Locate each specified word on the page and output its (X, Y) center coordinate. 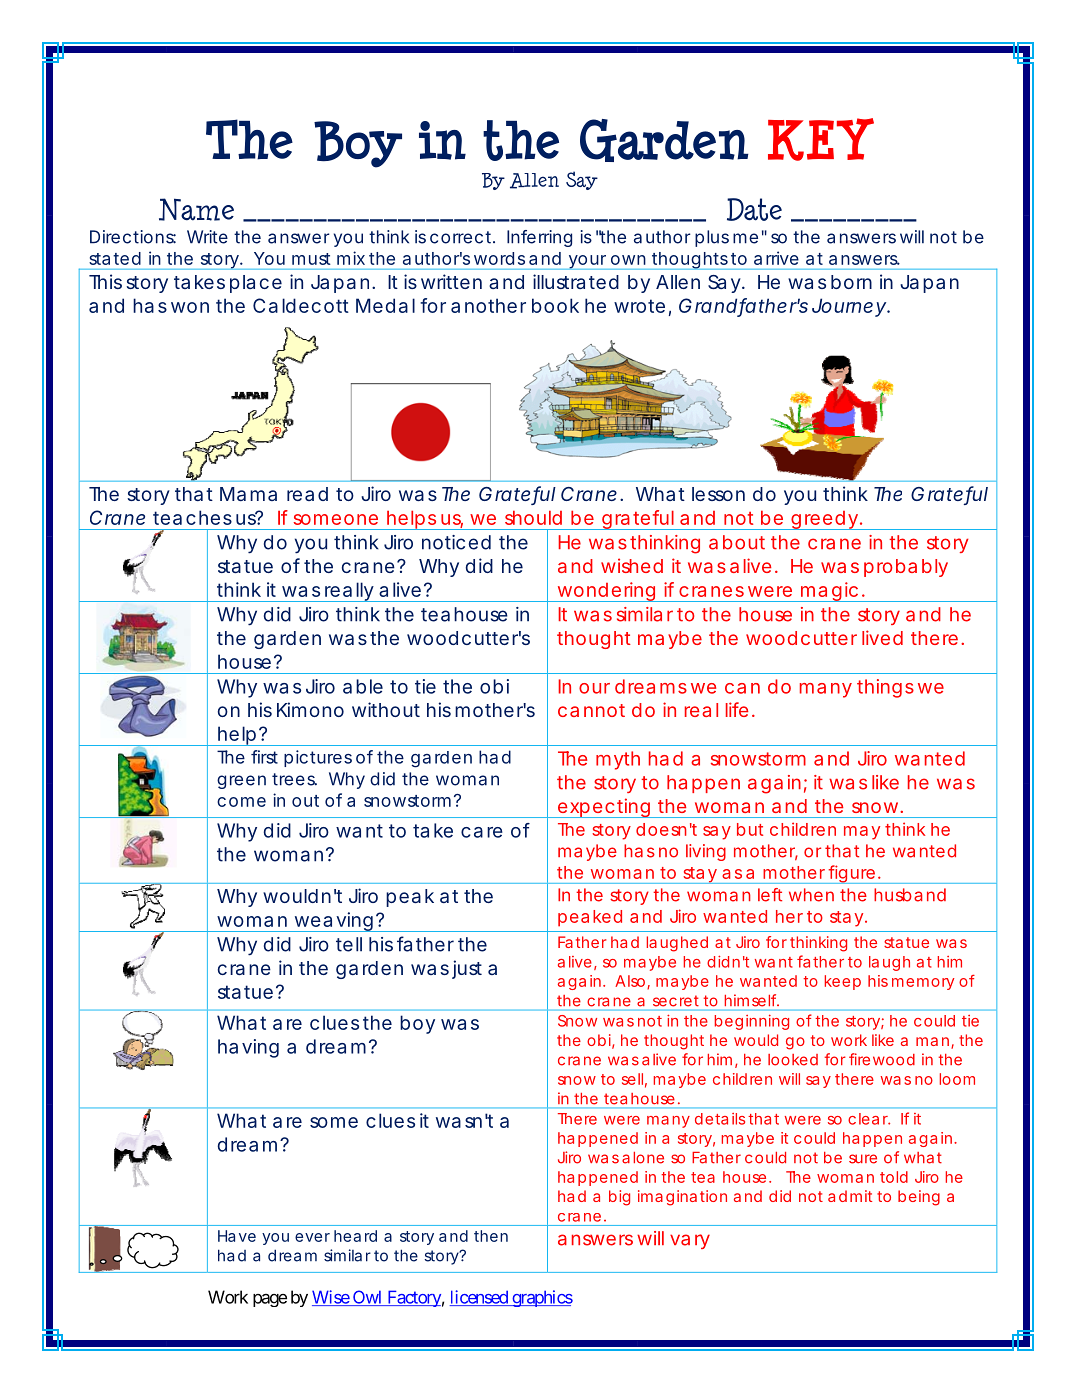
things (885, 688)
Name (196, 209)
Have (237, 1236)
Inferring (539, 238)
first (264, 757)
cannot (591, 710)
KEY (821, 139)
